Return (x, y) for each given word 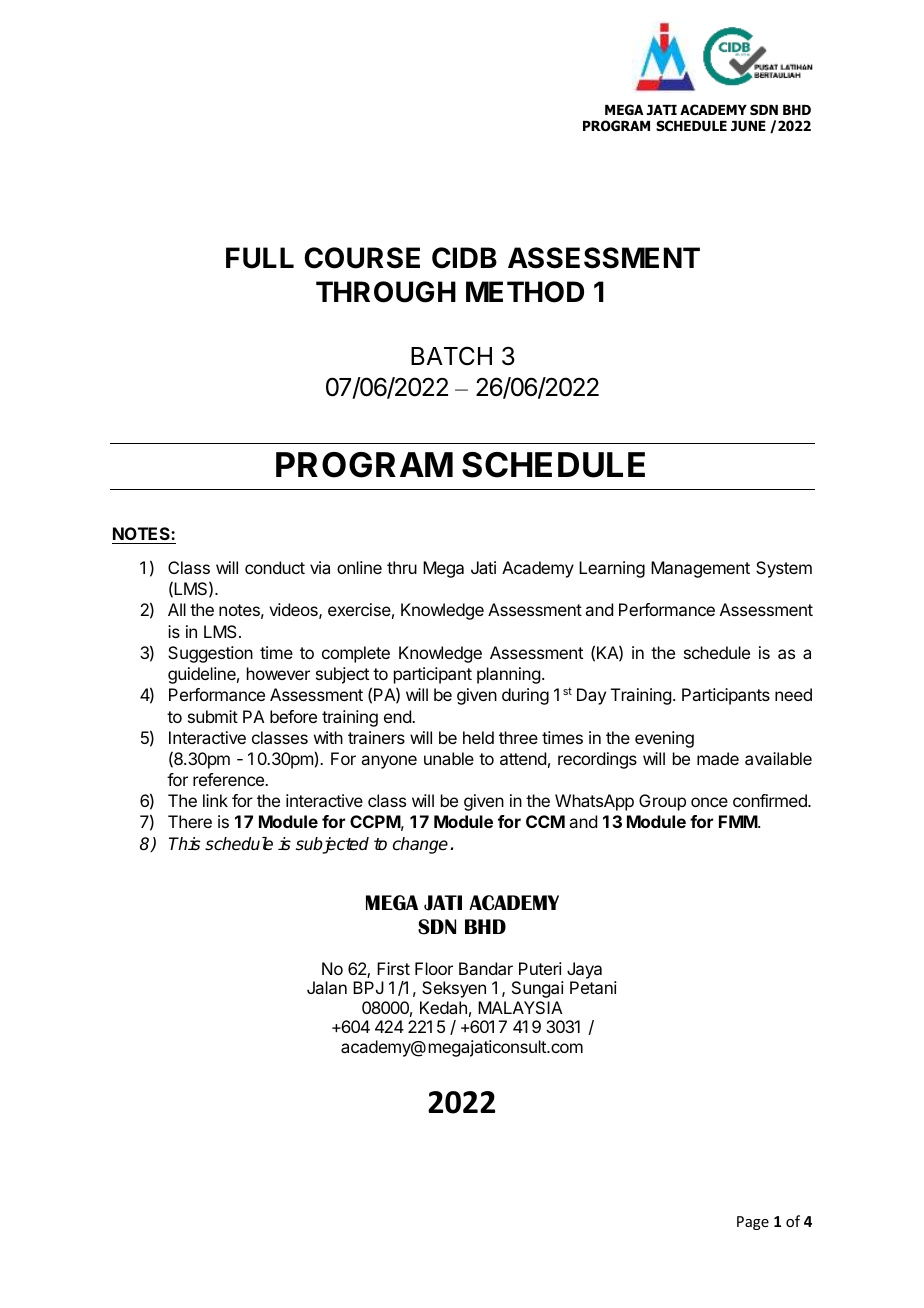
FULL (260, 258)
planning (508, 675)
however (278, 673)
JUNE (748, 126)
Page (753, 1223)
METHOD (525, 292)
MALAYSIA (520, 1007)
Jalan (327, 987)
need (793, 694)
